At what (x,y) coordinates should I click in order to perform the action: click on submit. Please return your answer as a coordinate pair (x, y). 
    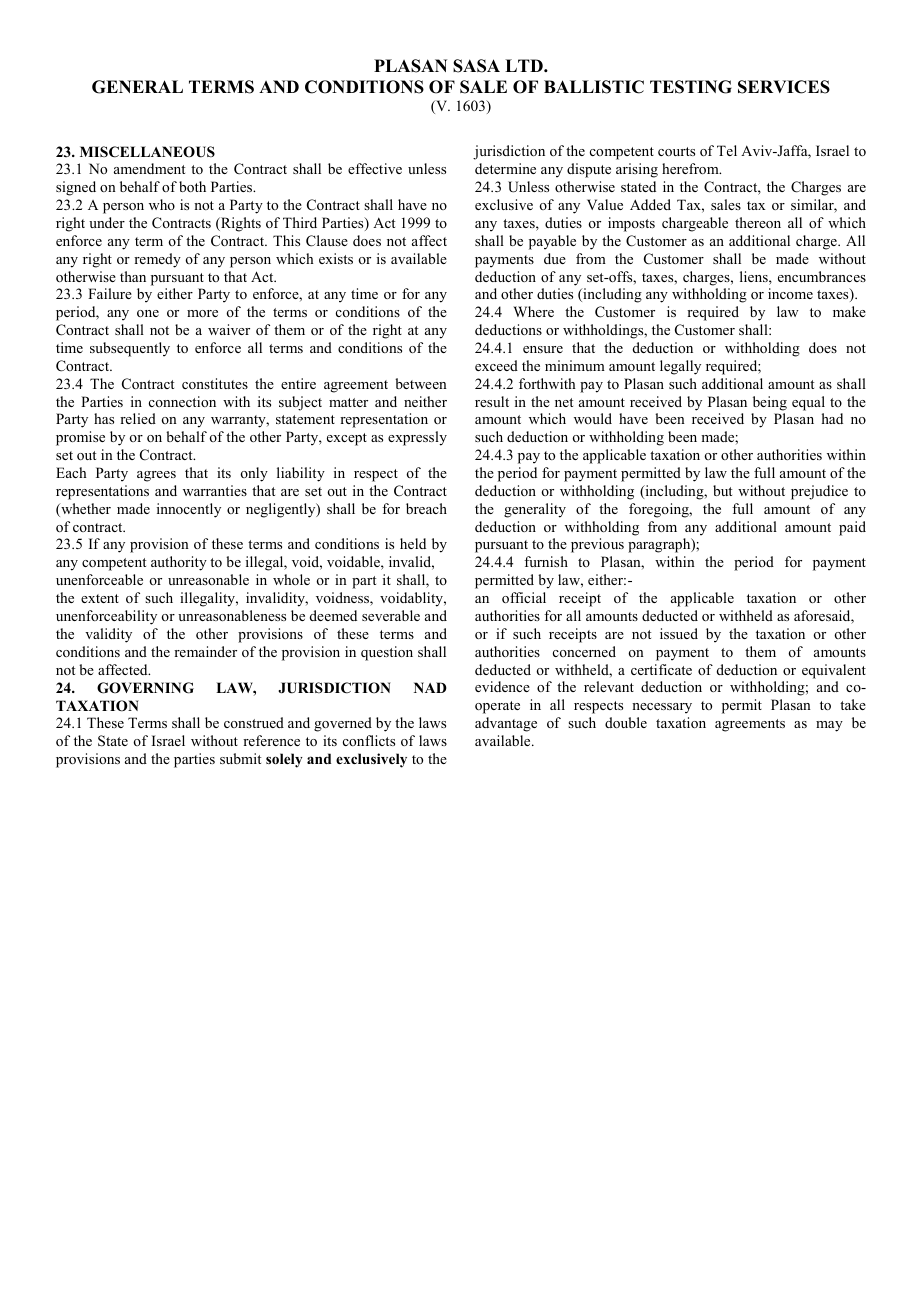
    Looking at the image, I should click on (240, 758).
